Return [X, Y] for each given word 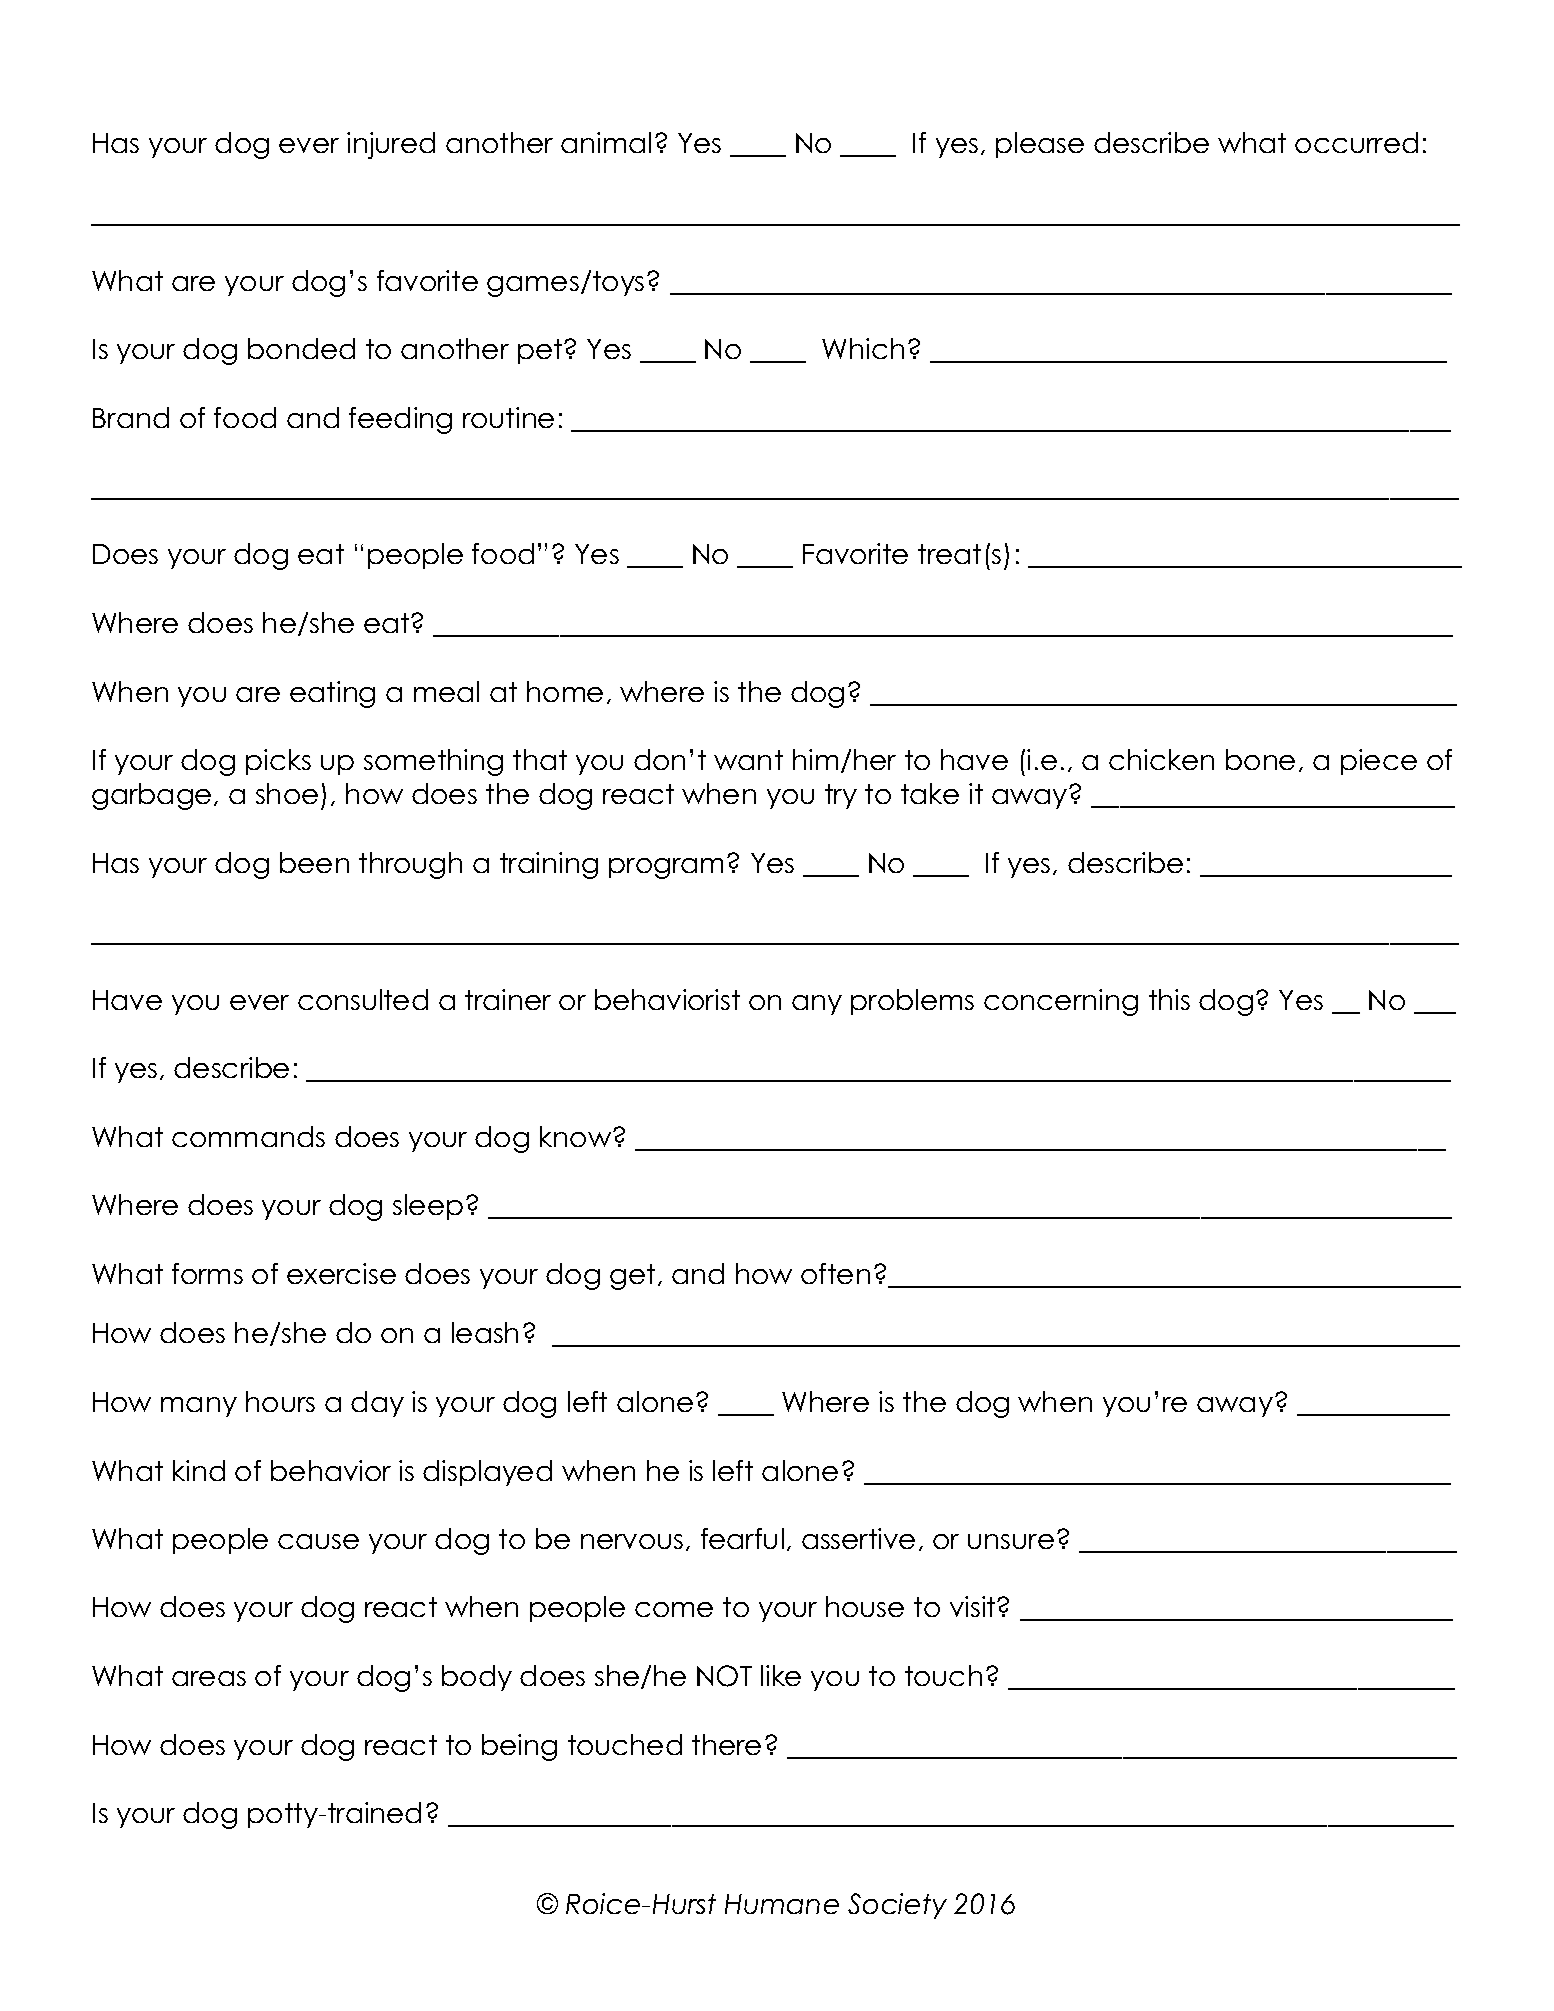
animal [606, 142]
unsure [1011, 1541]
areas [209, 1678]
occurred [1356, 142]
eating [332, 694]
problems [912, 1002]
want [748, 760]
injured [391, 145]
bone [1260, 759]
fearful [742, 1538]
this [1169, 999]
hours [280, 1401]
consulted [363, 999]
